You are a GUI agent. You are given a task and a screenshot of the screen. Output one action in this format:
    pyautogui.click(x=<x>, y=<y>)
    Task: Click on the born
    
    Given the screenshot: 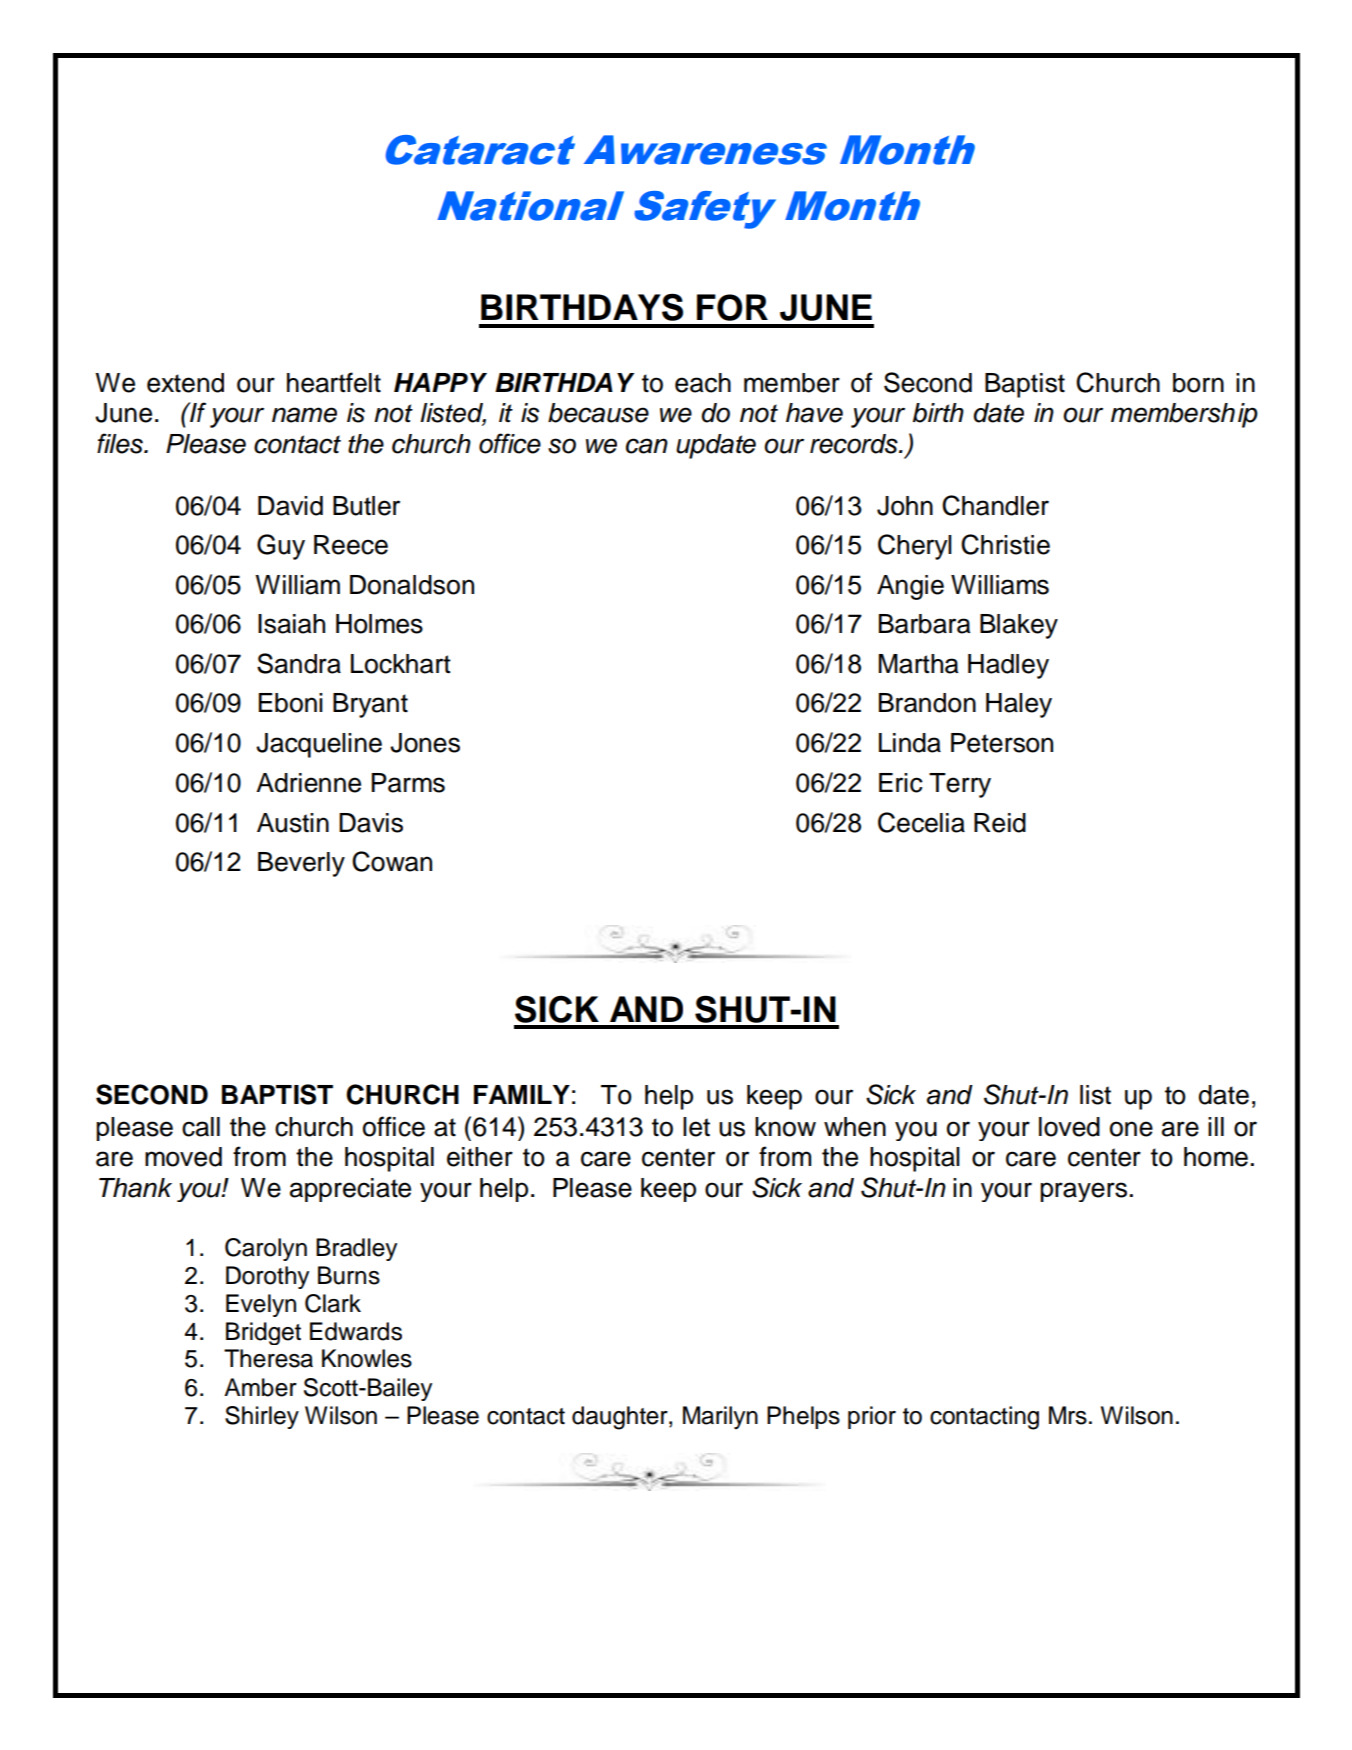 What is the action you would take?
    pyautogui.click(x=1198, y=383)
